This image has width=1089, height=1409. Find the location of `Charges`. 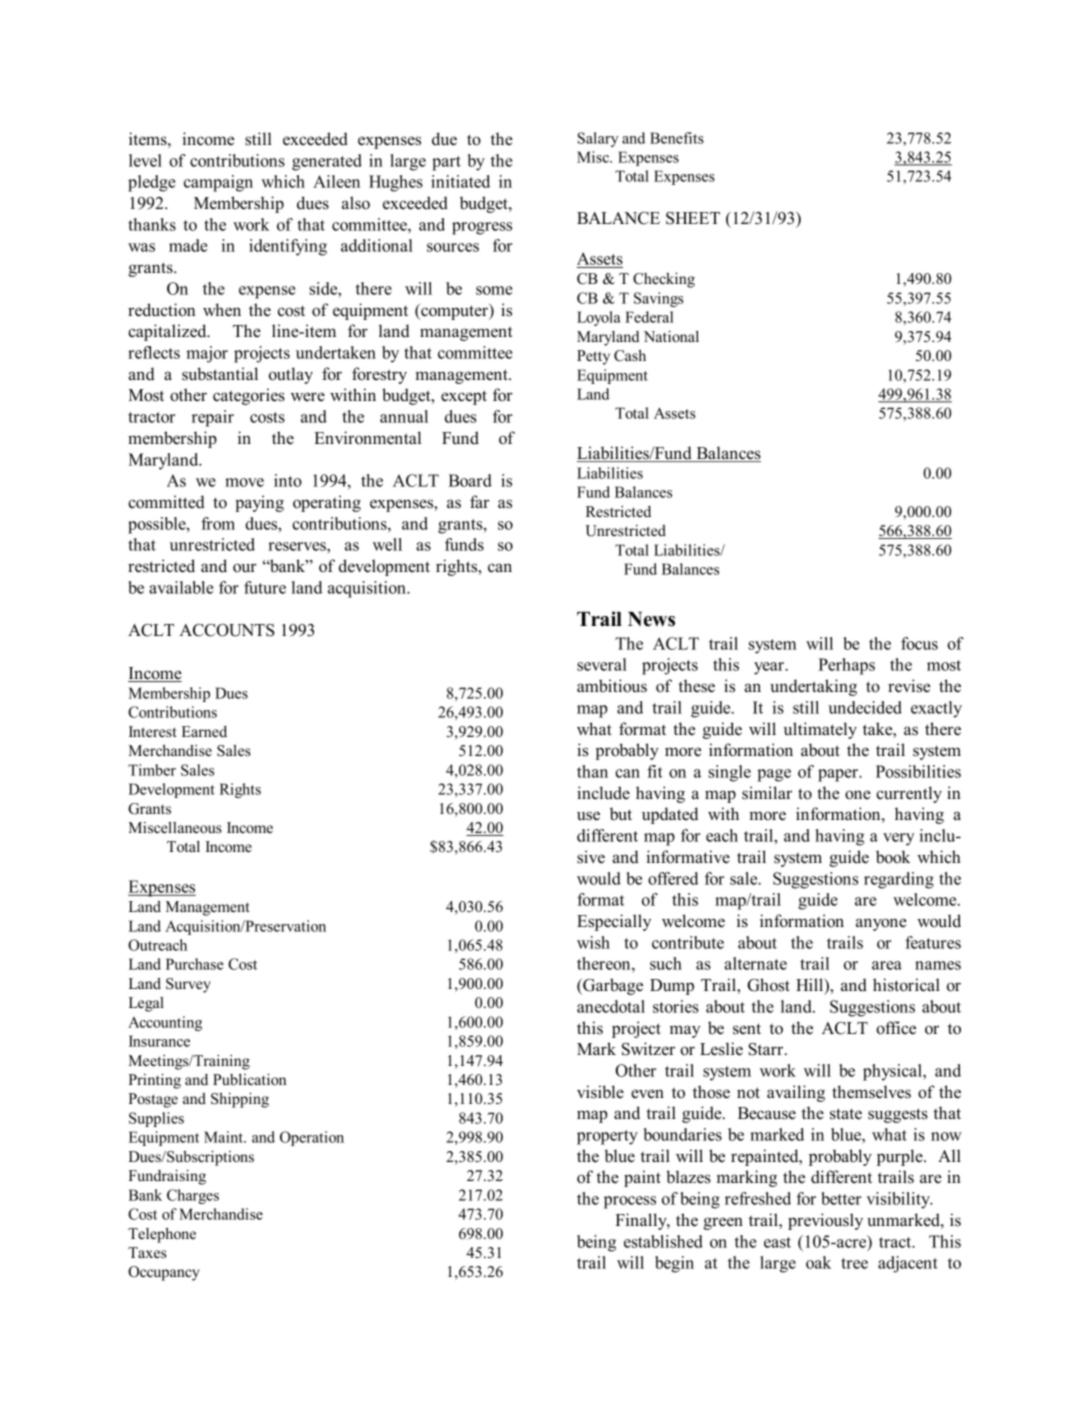

Charges is located at coordinates (193, 1196).
